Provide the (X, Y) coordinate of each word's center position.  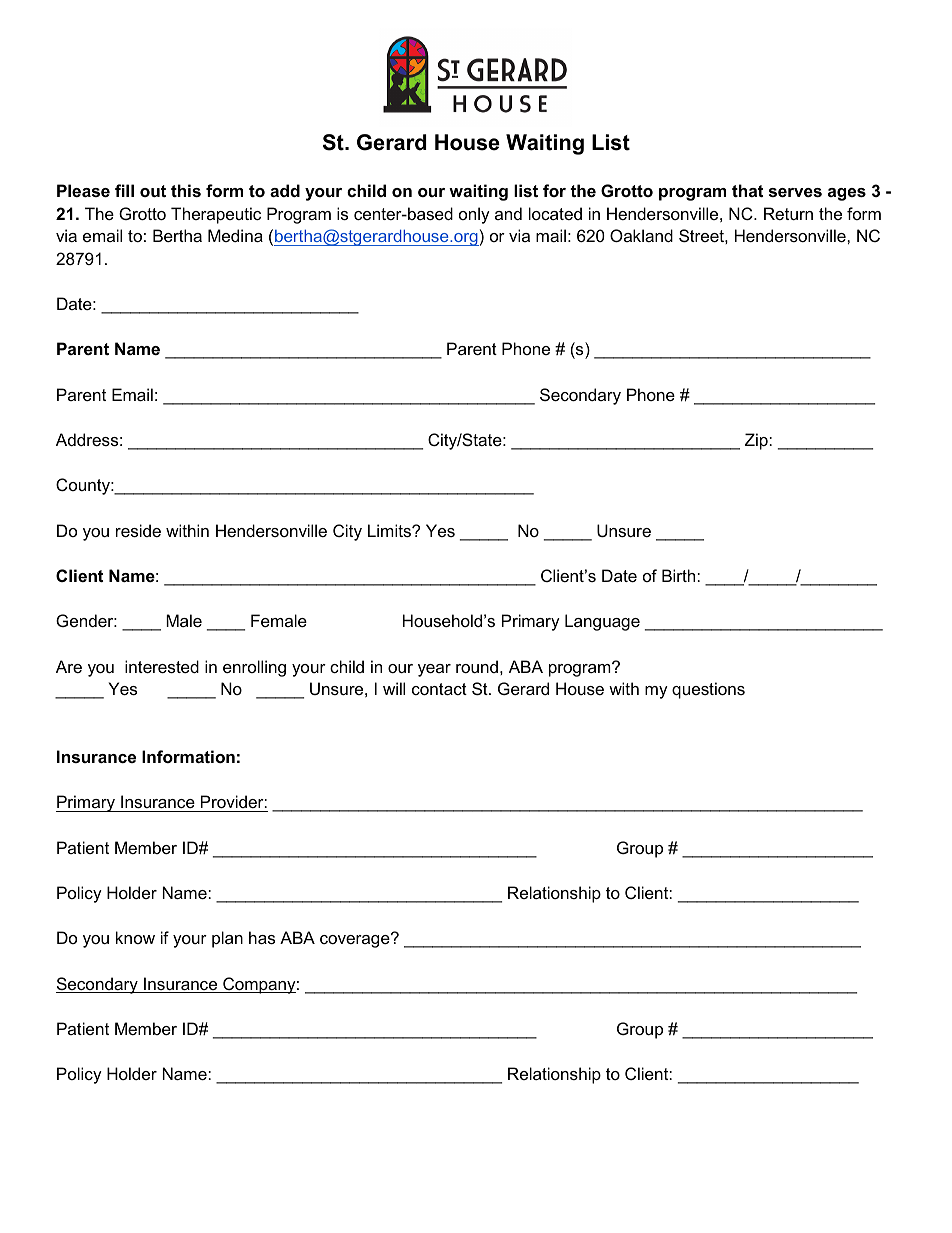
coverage (356, 940)
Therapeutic (216, 215)
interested (162, 666)
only (474, 215)
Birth (680, 575)
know (135, 937)
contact (439, 689)
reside (138, 530)
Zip (757, 441)
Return (788, 213)
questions (708, 690)
